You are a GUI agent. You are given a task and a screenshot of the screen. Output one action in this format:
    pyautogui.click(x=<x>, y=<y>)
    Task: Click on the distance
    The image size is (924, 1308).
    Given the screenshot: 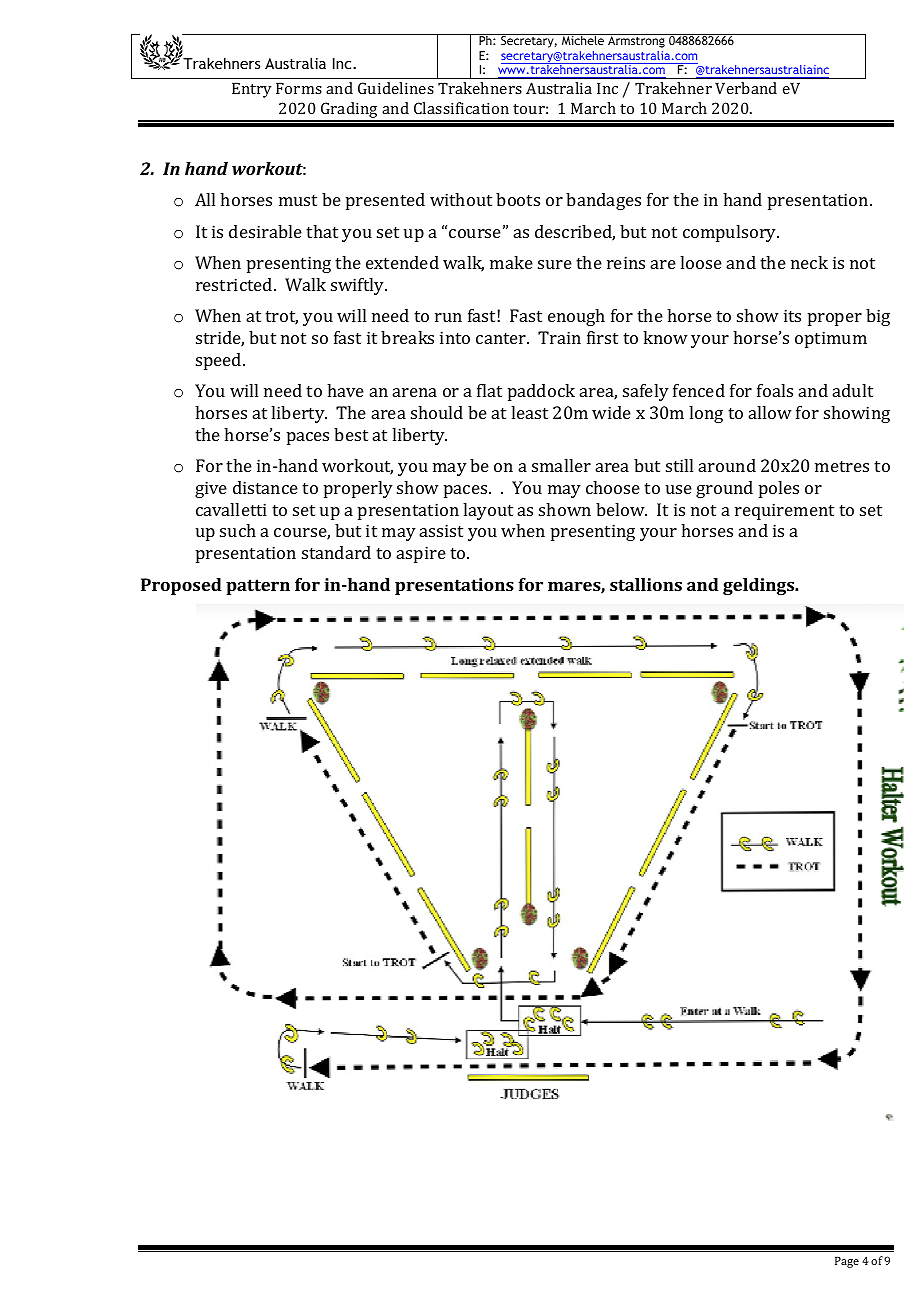 What is the action you would take?
    pyautogui.click(x=265, y=487)
